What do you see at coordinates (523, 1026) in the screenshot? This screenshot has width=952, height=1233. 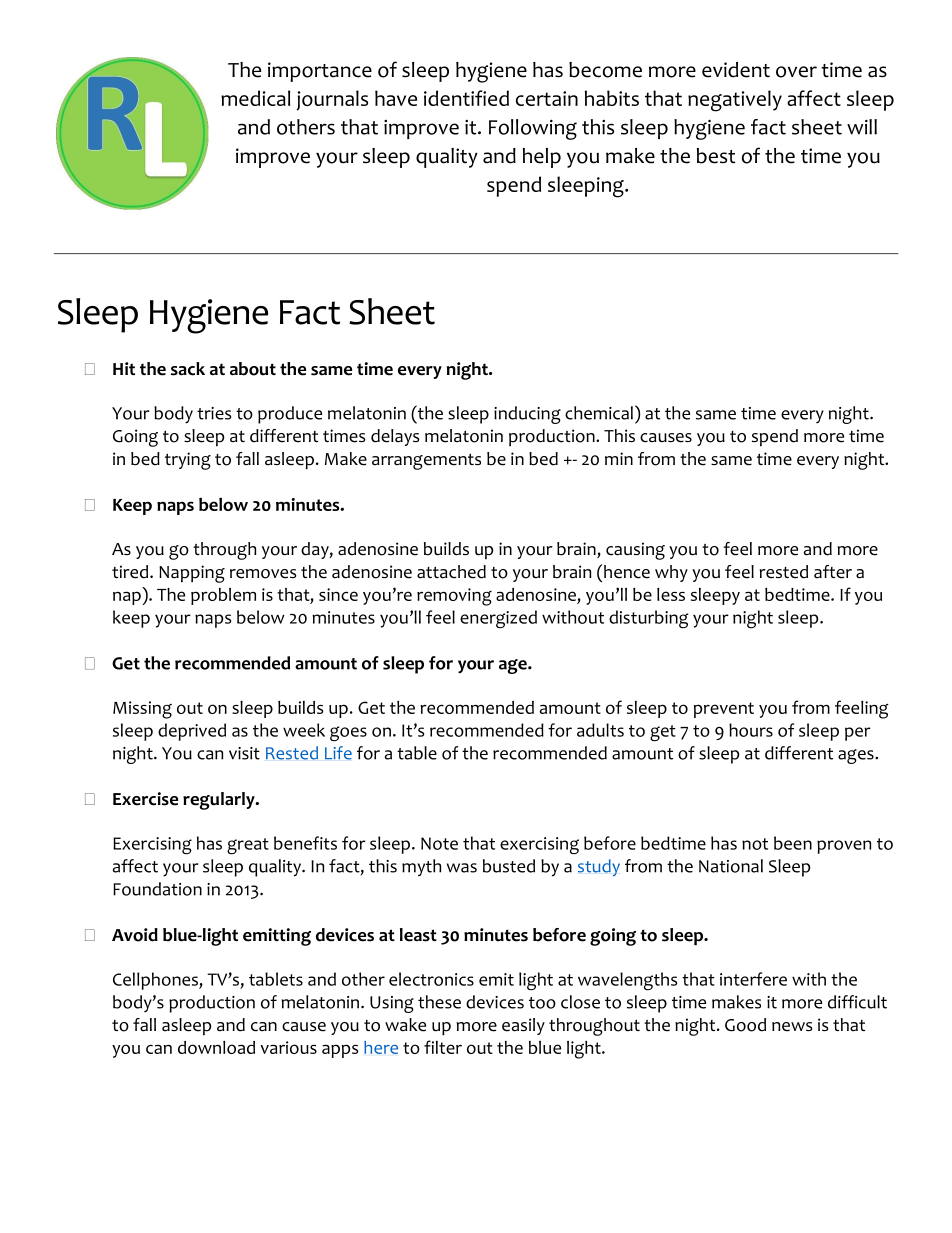 I see `easily` at bounding box center [523, 1026].
